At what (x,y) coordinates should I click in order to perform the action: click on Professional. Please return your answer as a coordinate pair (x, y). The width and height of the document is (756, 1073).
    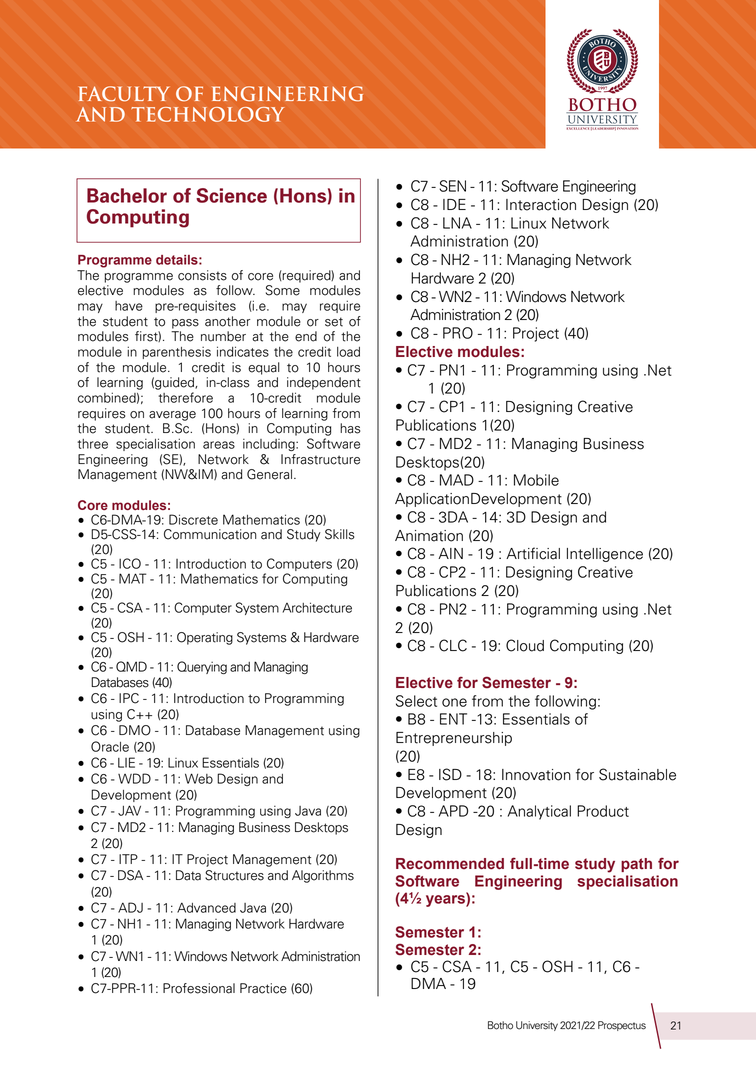
    Looking at the image, I should click on (199, 988).
